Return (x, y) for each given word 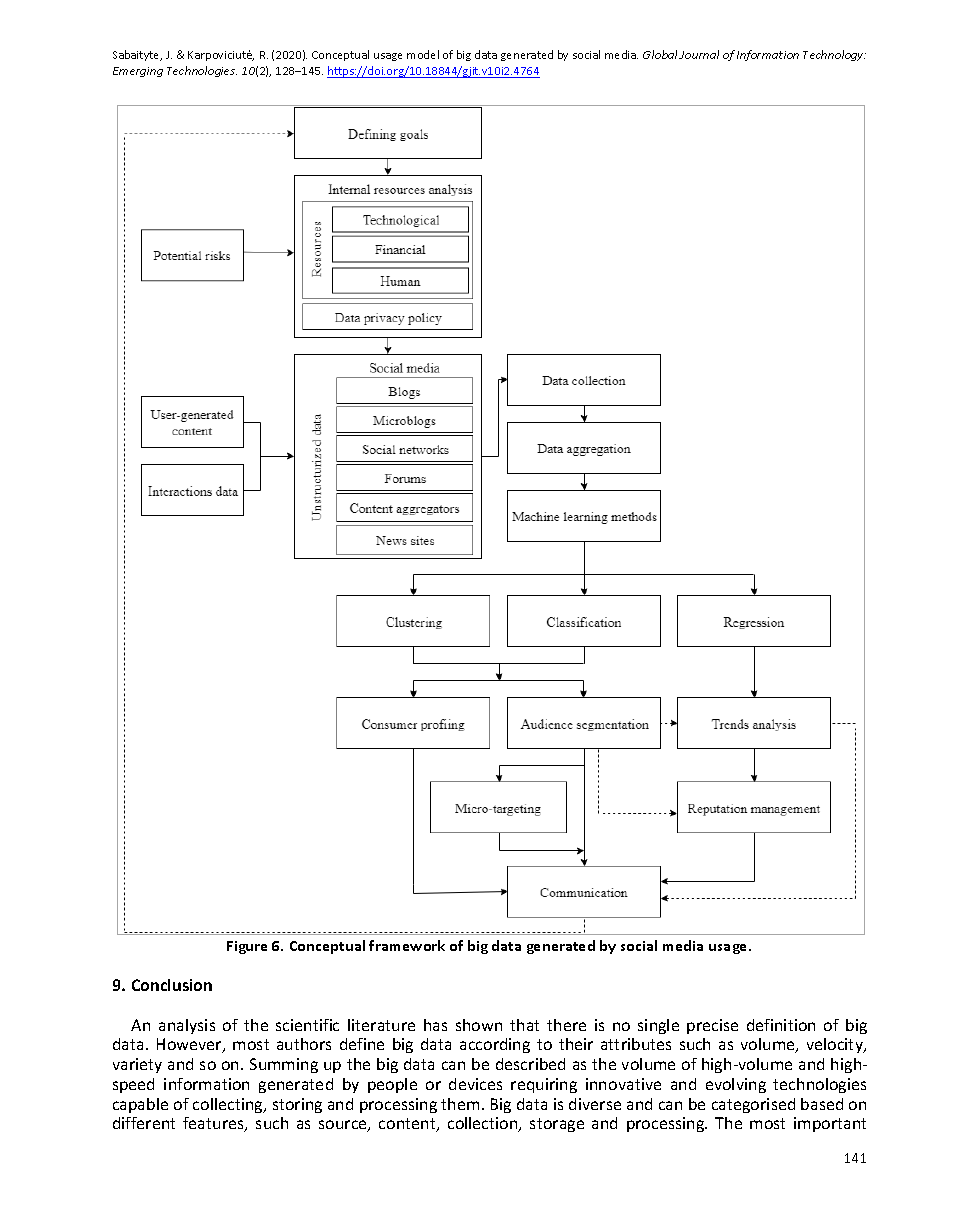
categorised (753, 1105)
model (423, 54)
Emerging (138, 72)
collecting (229, 1105)
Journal (699, 54)
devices (475, 1084)
